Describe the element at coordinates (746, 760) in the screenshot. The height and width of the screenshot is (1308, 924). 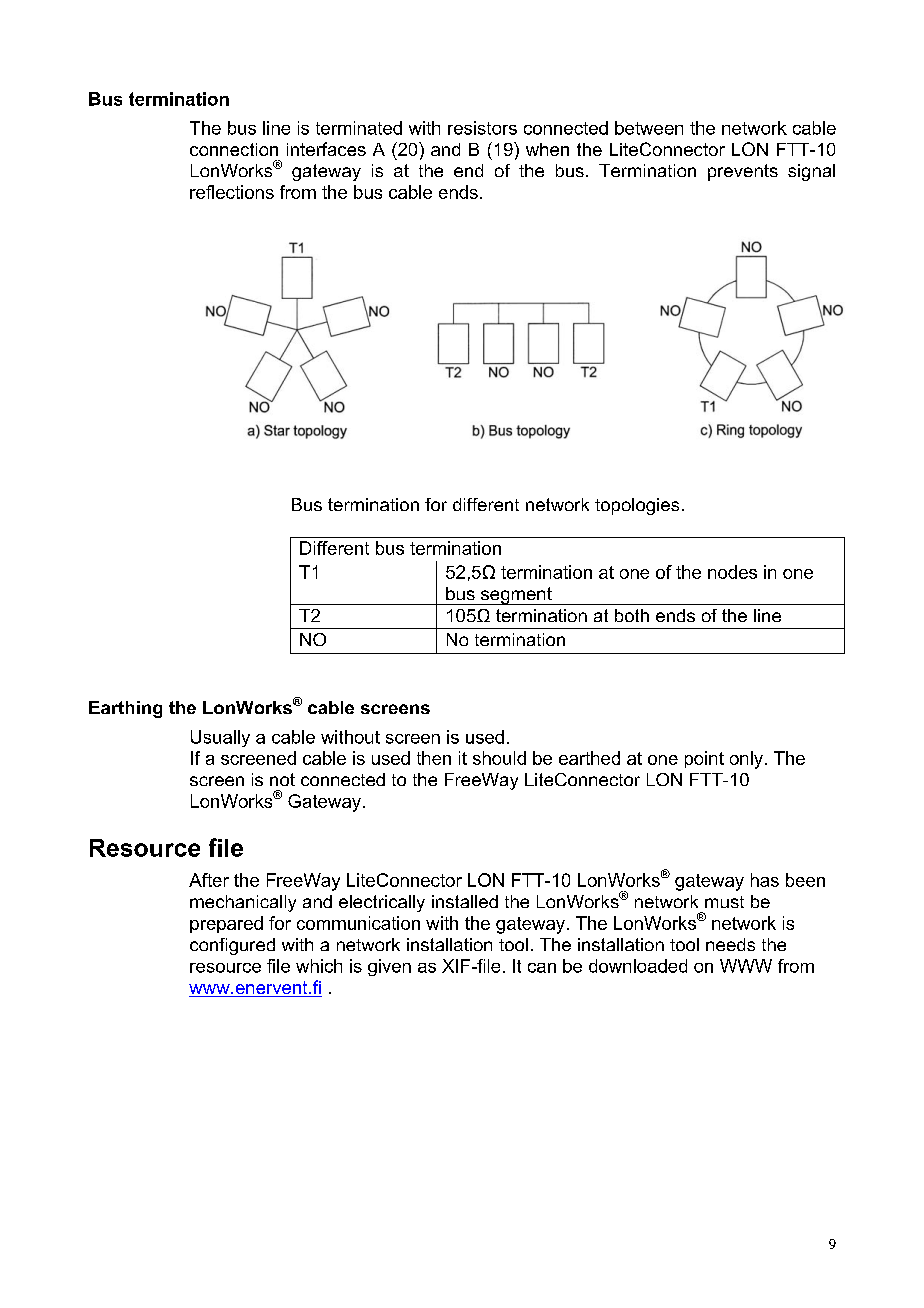
I see `only` at that location.
